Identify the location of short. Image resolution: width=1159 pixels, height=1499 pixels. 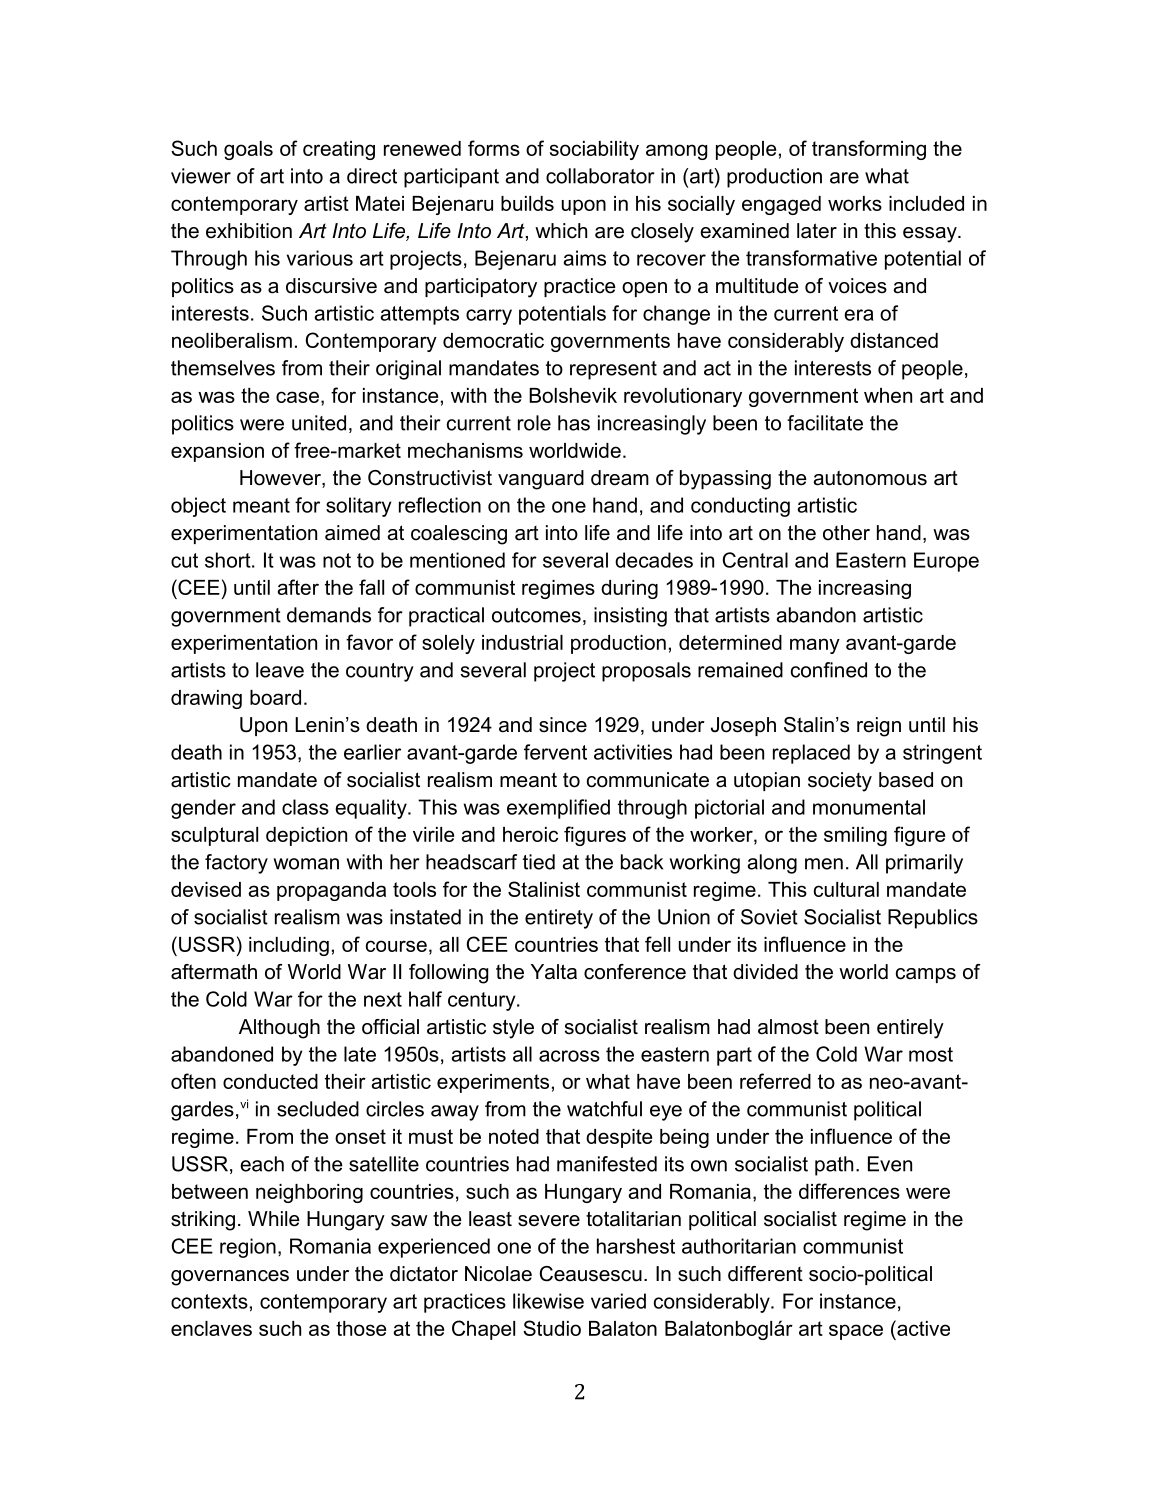
(229, 560).
